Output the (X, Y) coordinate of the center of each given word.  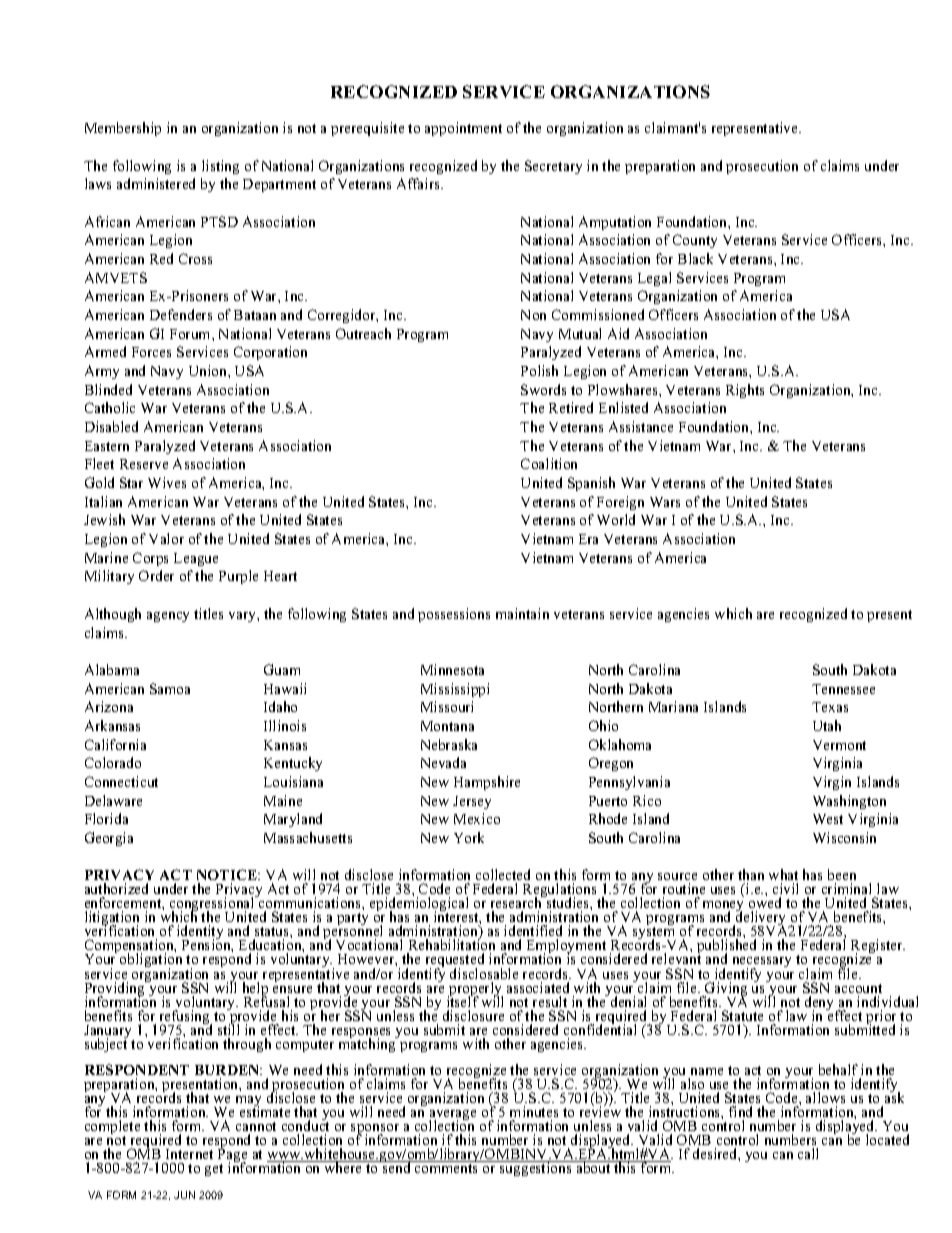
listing (220, 167)
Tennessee (843, 689)
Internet (189, 1154)
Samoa (170, 688)
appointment (463, 129)
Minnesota (452, 669)
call (808, 1153)
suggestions (536, 1168)
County (695, 241)
